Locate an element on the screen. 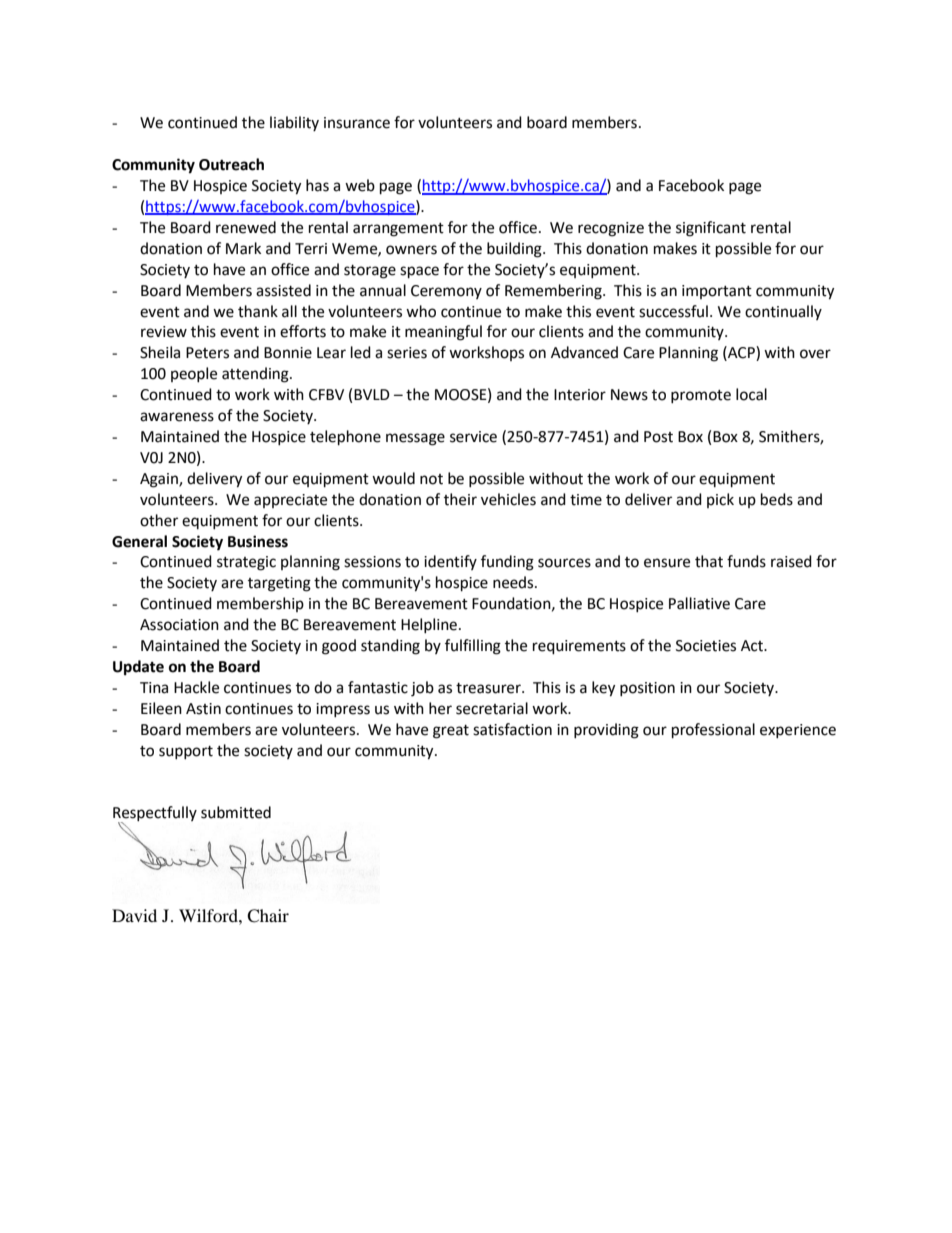  Societies is located at coordinates (706, 646).
